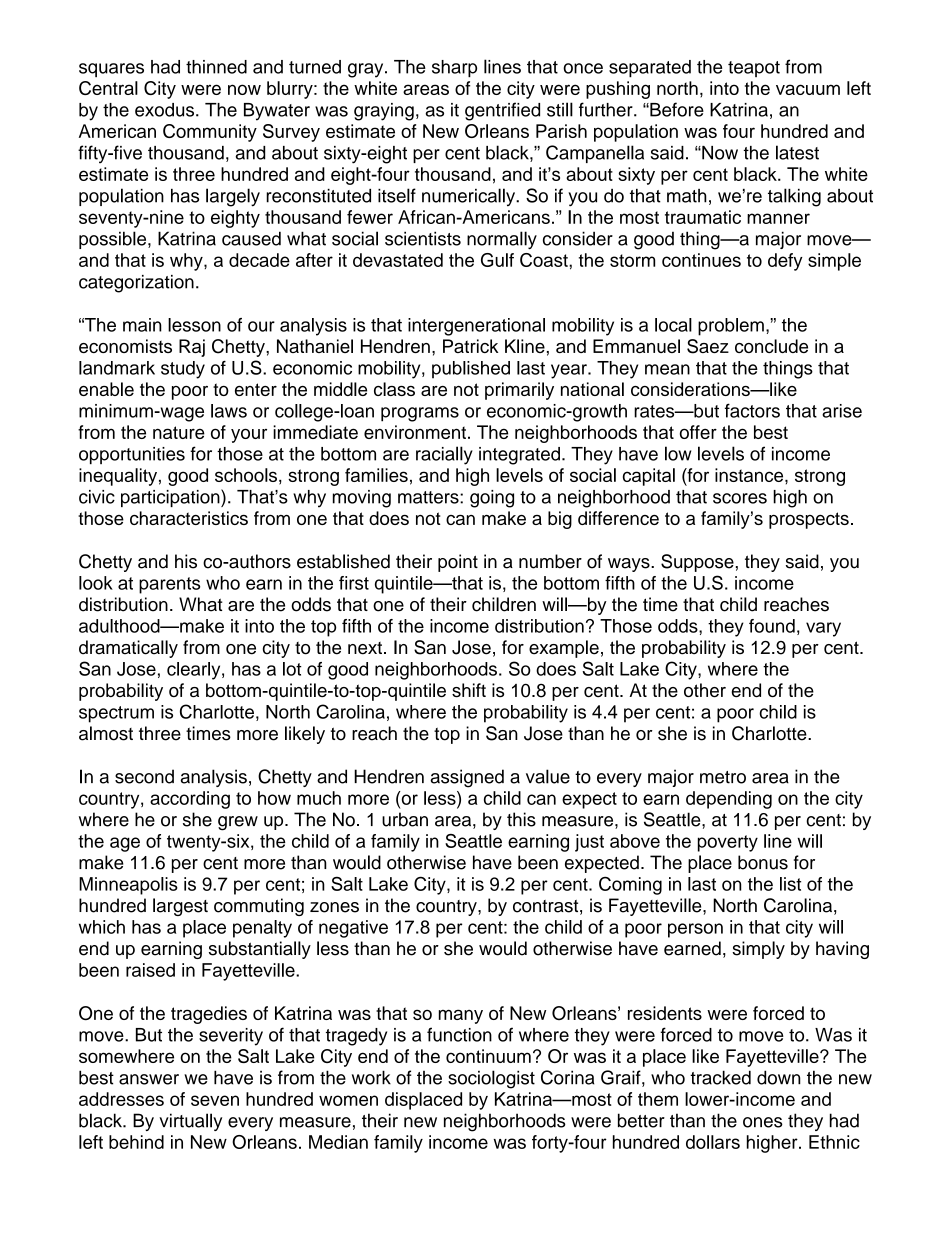  What do you see at coordinates (190, 1122) in the screenshot?
I see `virtually` at bounding box center [190, 1122].
